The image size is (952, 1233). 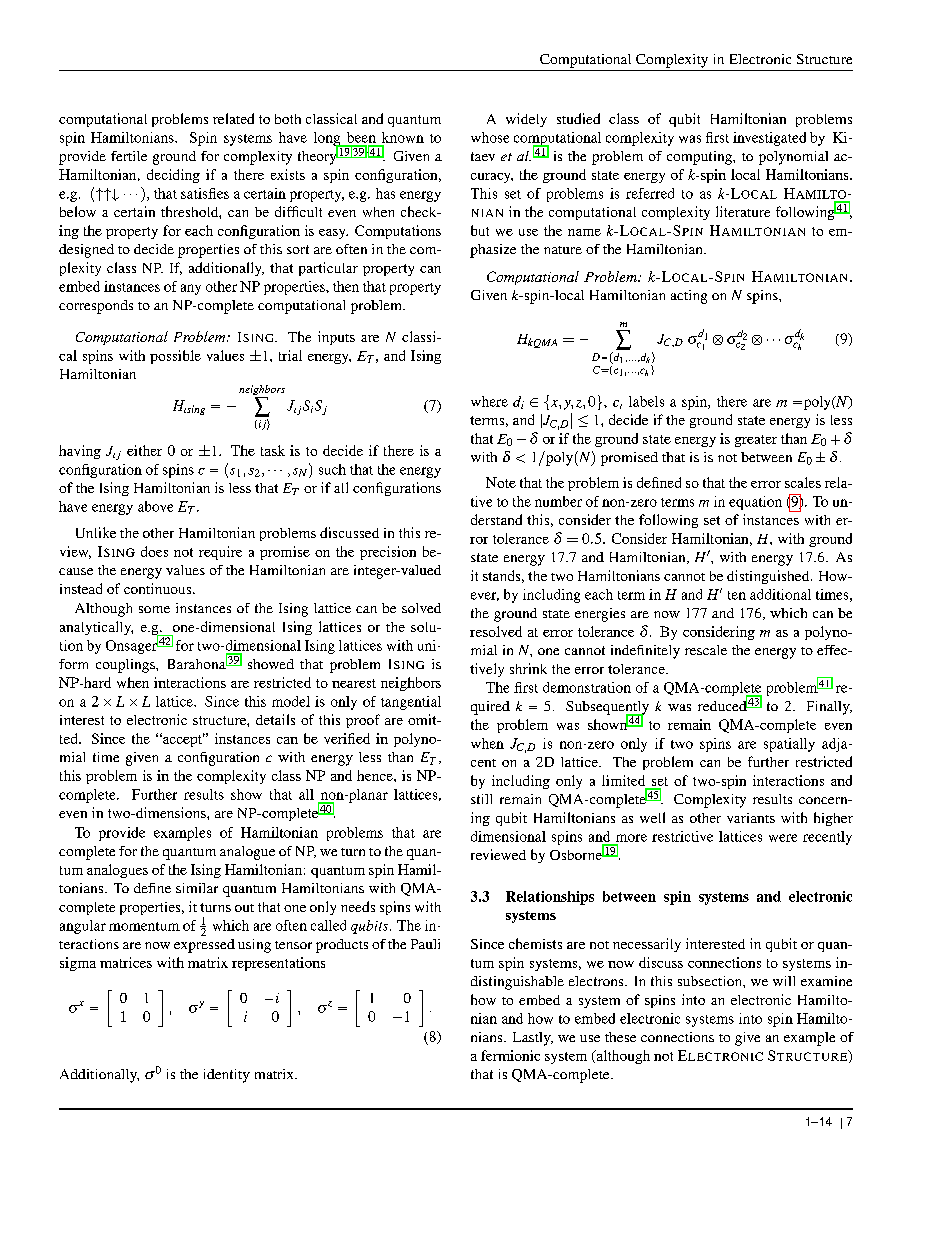 I want to click on whose, so click(x=490, y=137).
